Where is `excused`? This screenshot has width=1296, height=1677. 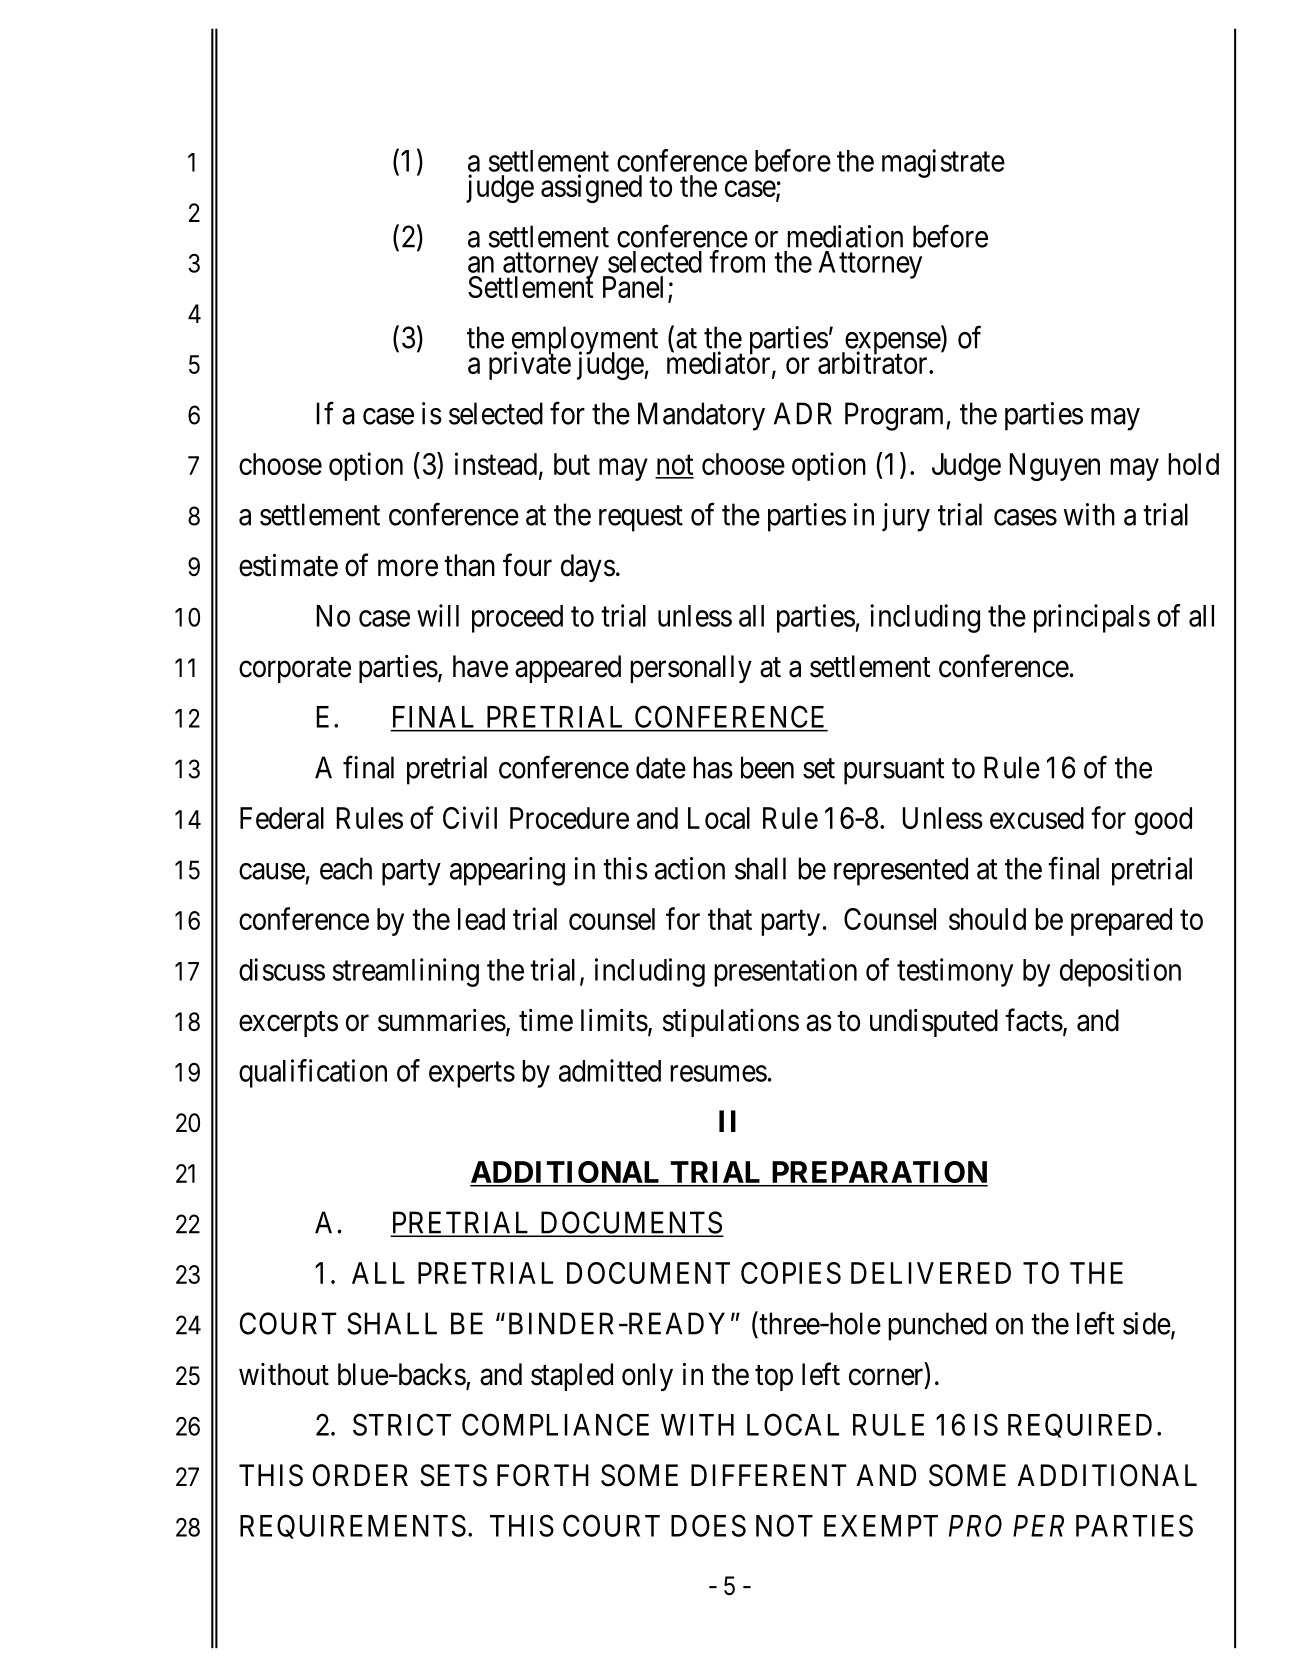
excused is located at coordinates (1037, 818).
